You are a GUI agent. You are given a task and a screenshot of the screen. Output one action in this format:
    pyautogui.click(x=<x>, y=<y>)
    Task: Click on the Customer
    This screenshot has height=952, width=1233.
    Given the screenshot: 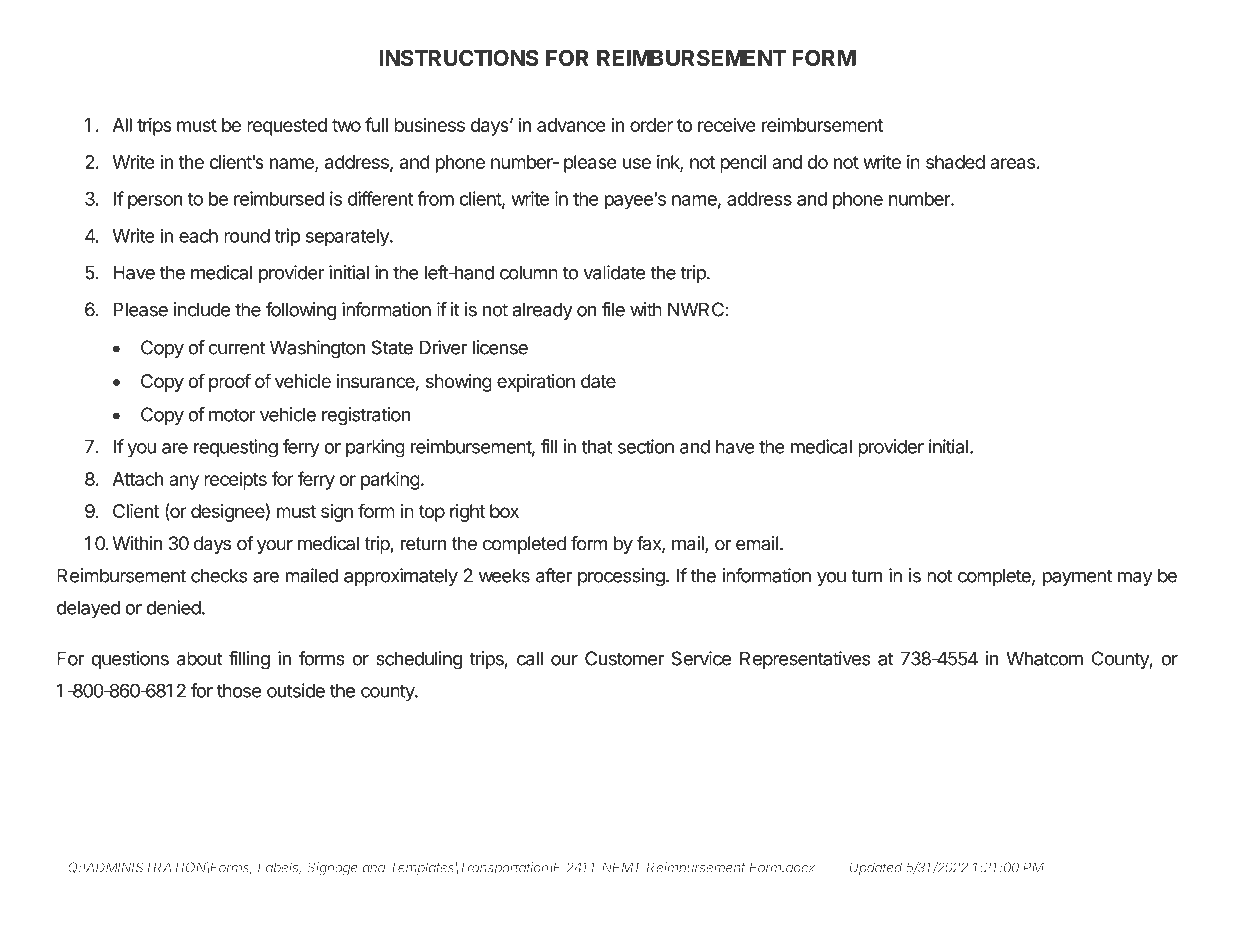 What is the action you would take?
    pyautogui.click(x=624, y=658)
